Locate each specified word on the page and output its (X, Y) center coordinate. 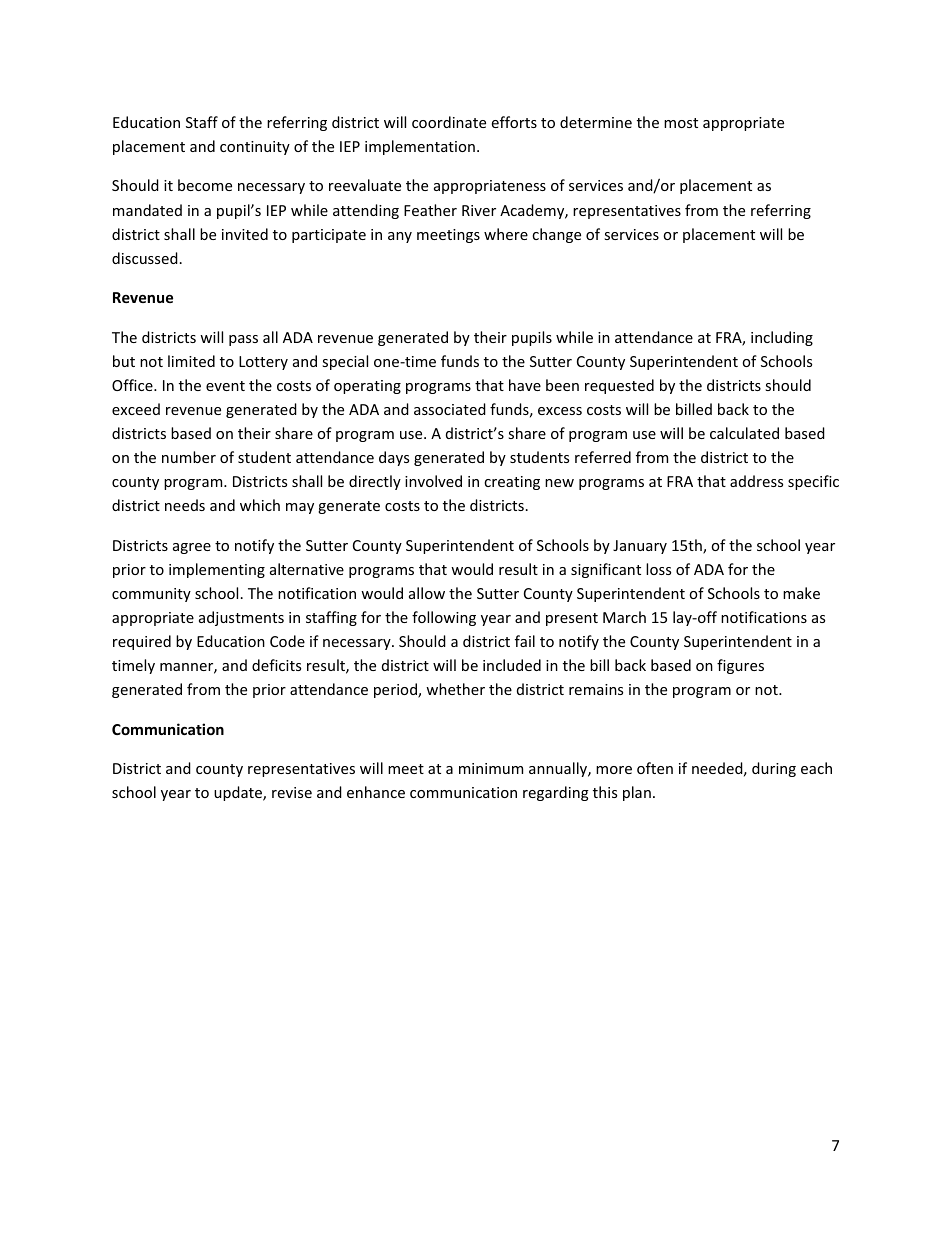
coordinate (449, 122)
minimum (491, 768)
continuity (255, 148)
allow (427, 593)
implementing (217, 570)
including (782, 338)
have (525, 385)
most (681, 123)
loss (658, 569)
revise (292, 792)
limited (191, 361)
